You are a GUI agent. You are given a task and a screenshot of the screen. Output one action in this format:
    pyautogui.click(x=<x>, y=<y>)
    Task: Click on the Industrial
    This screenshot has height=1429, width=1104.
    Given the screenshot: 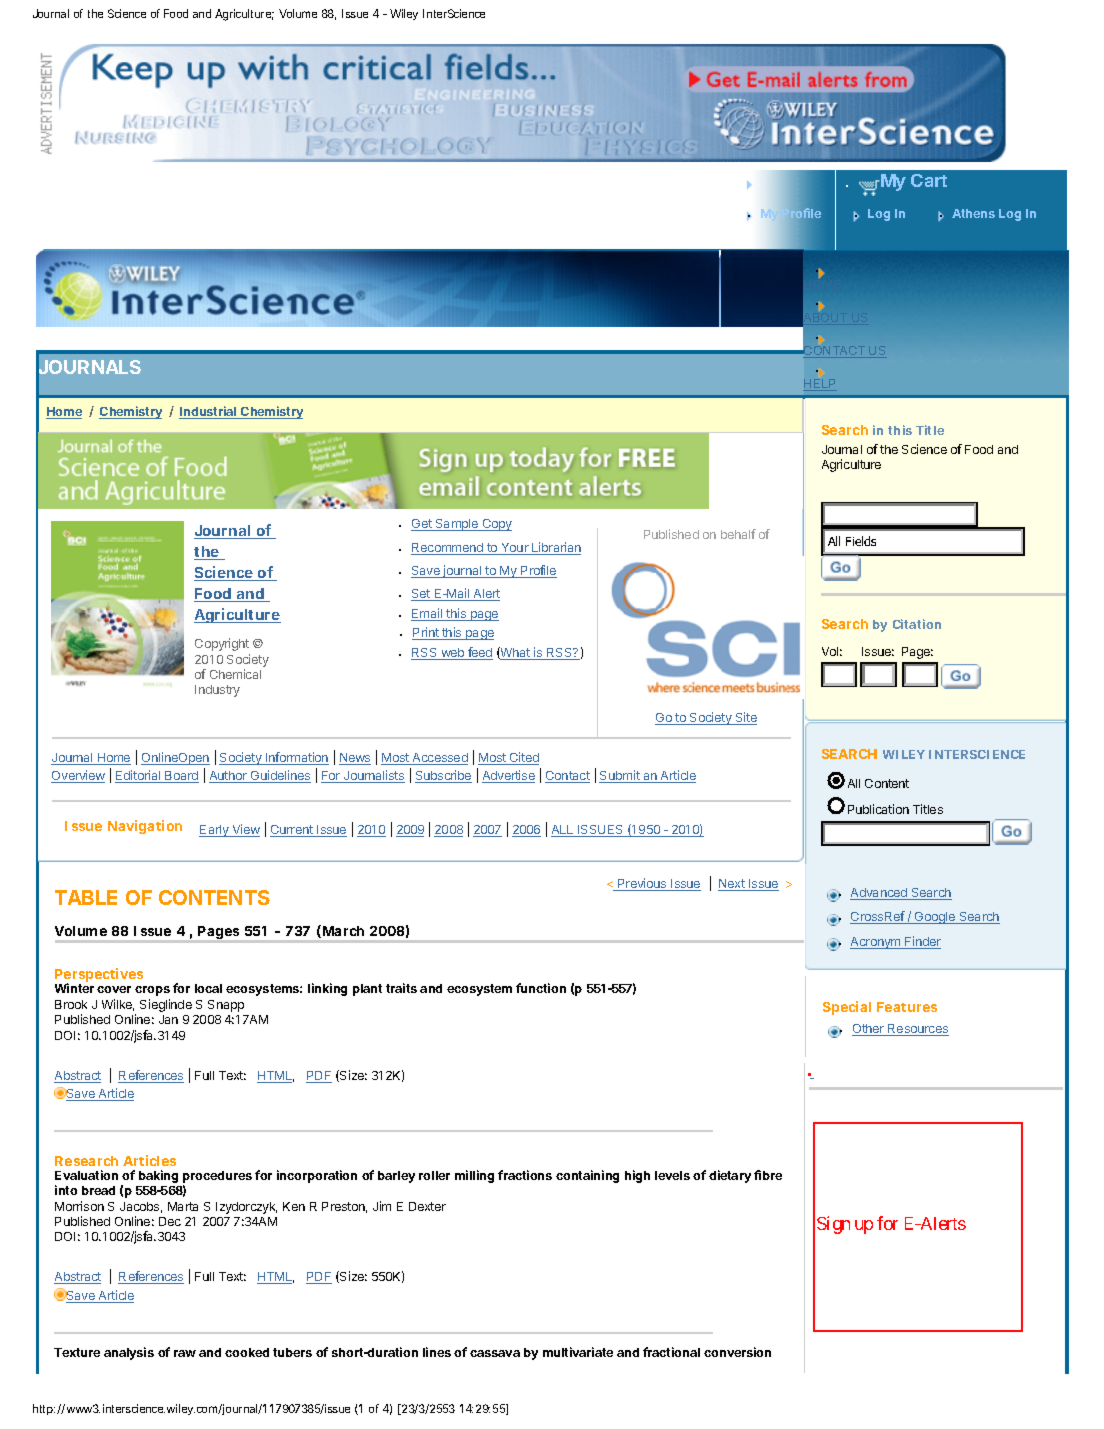 What is the action you would take?
    pyautogui.click(x=209, y=412)
